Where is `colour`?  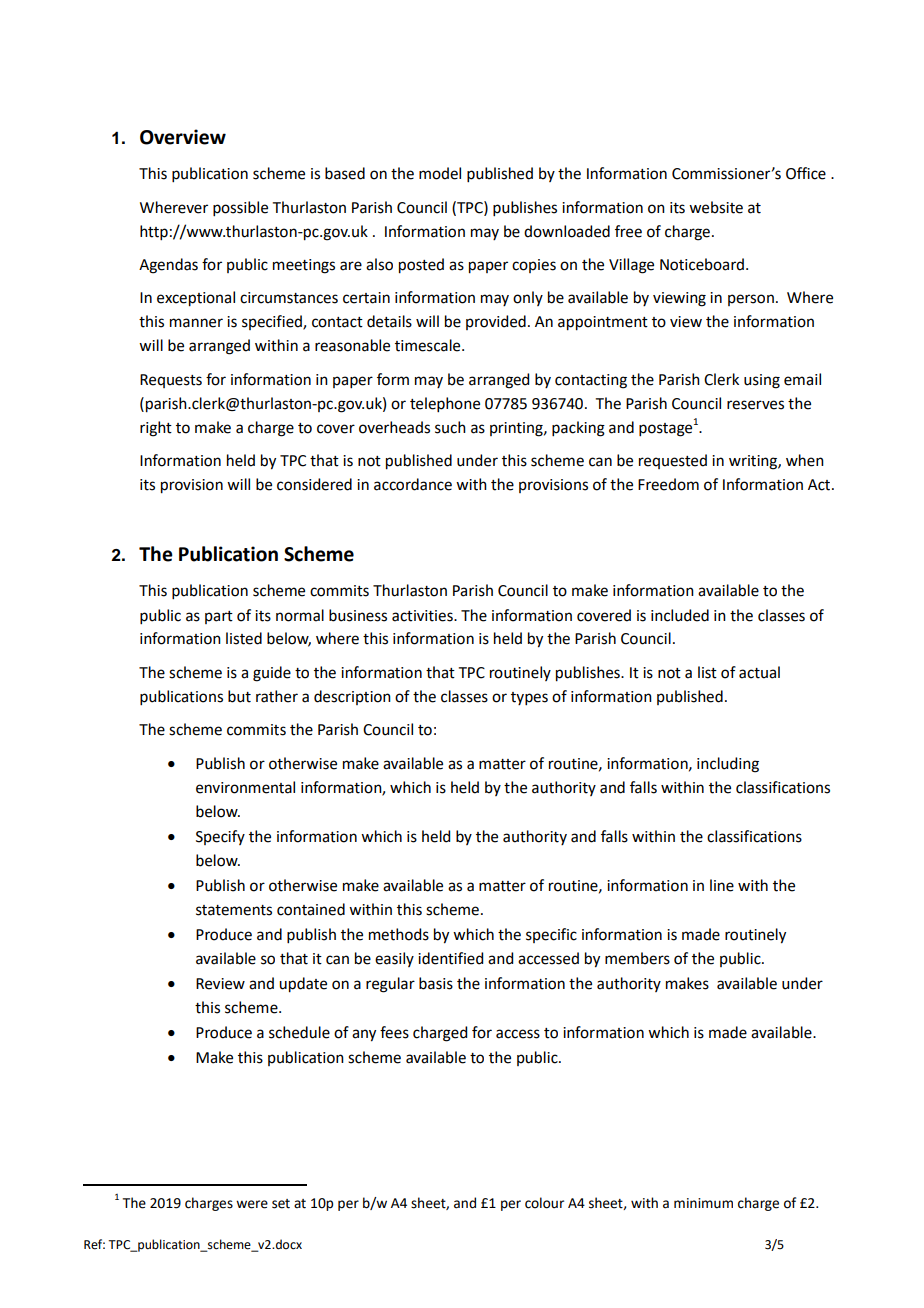
colour is located at coordinates (544, 1203).
